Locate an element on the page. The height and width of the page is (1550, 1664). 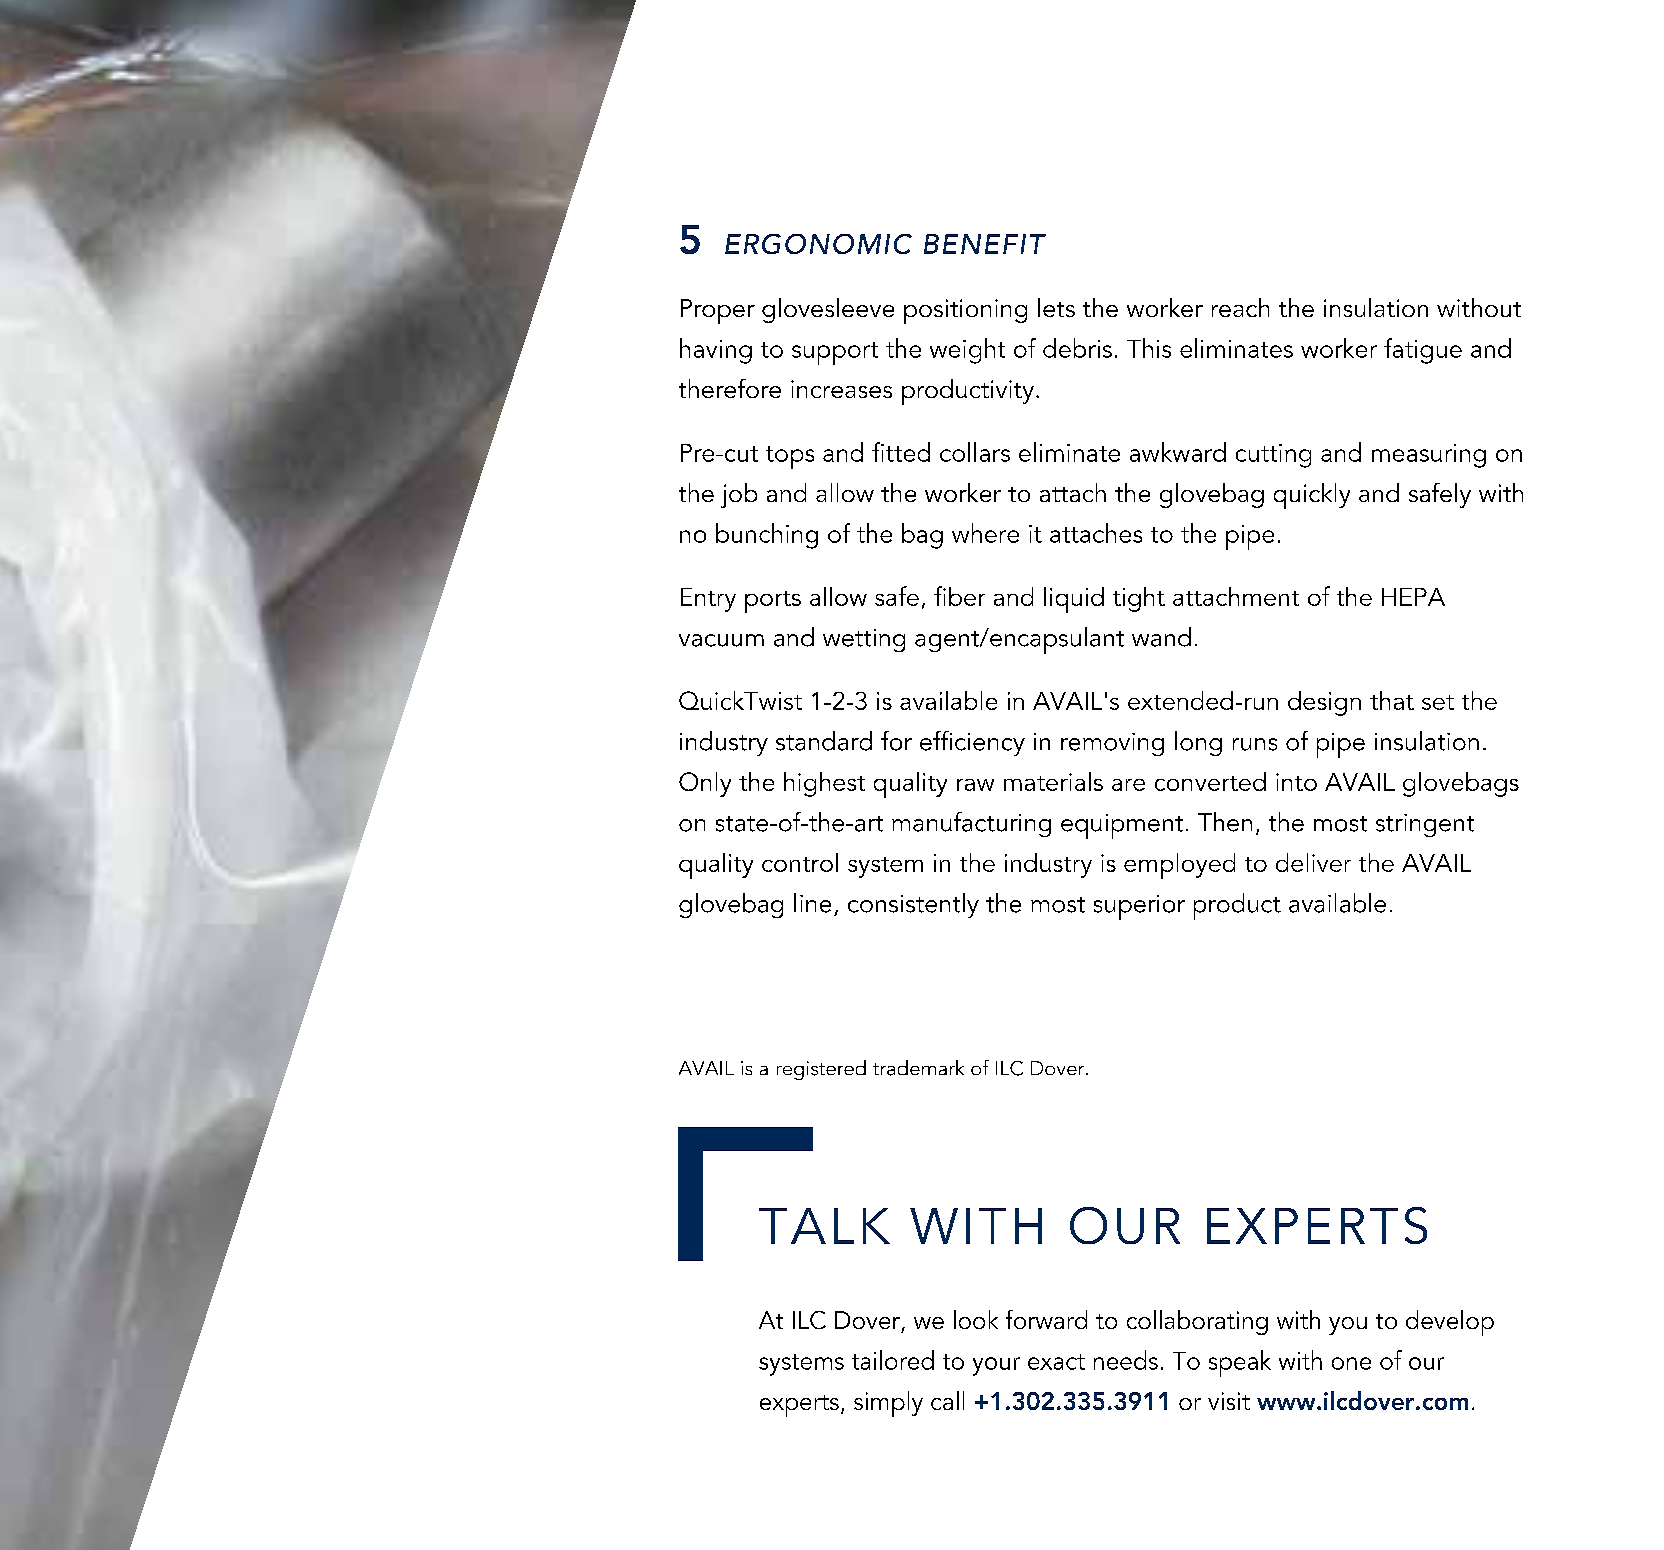
ports is located at coordinates (773, 602).
